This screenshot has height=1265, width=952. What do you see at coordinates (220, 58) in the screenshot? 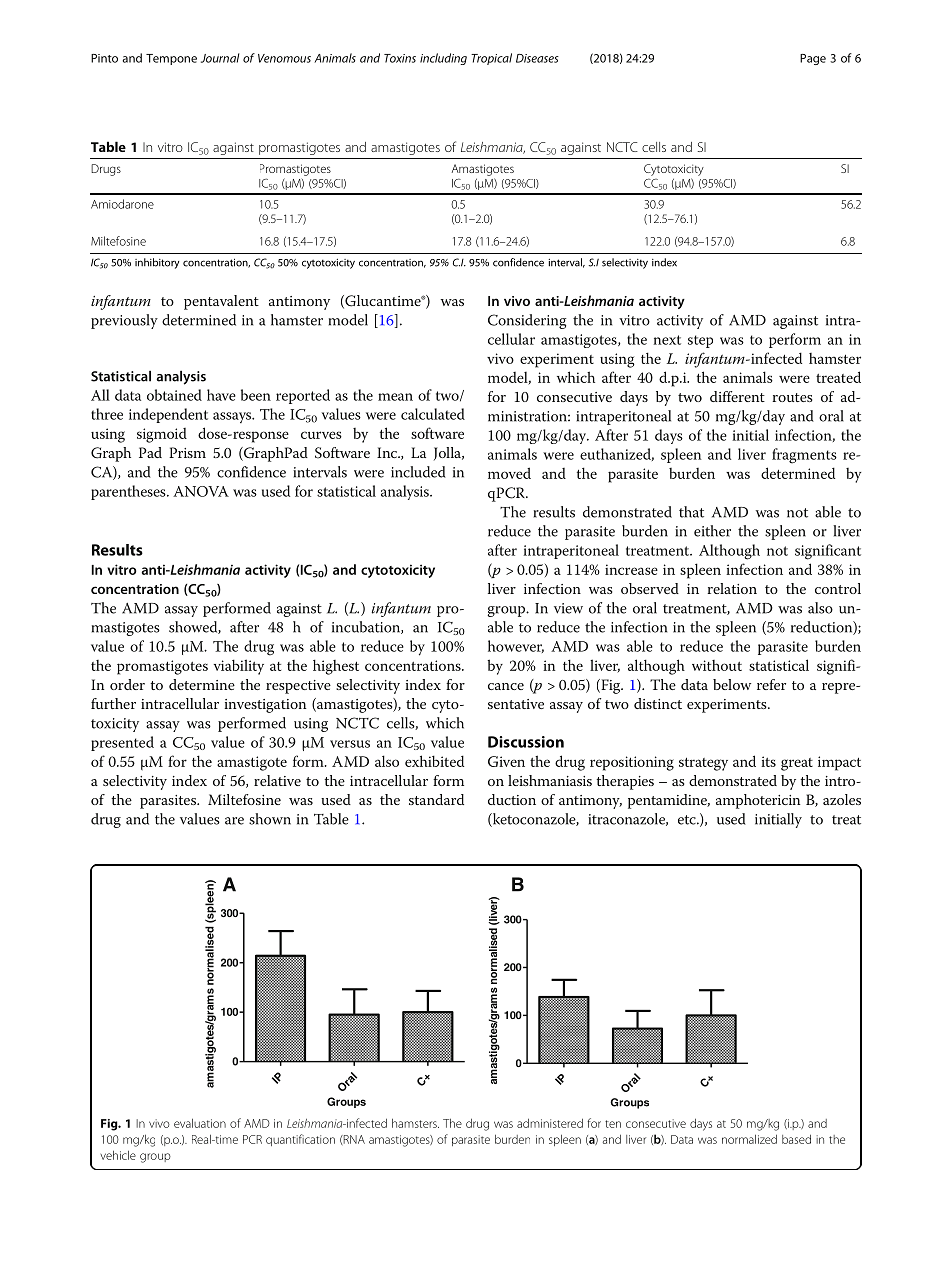
I see `Journal` at bounding box center [220, 58].
